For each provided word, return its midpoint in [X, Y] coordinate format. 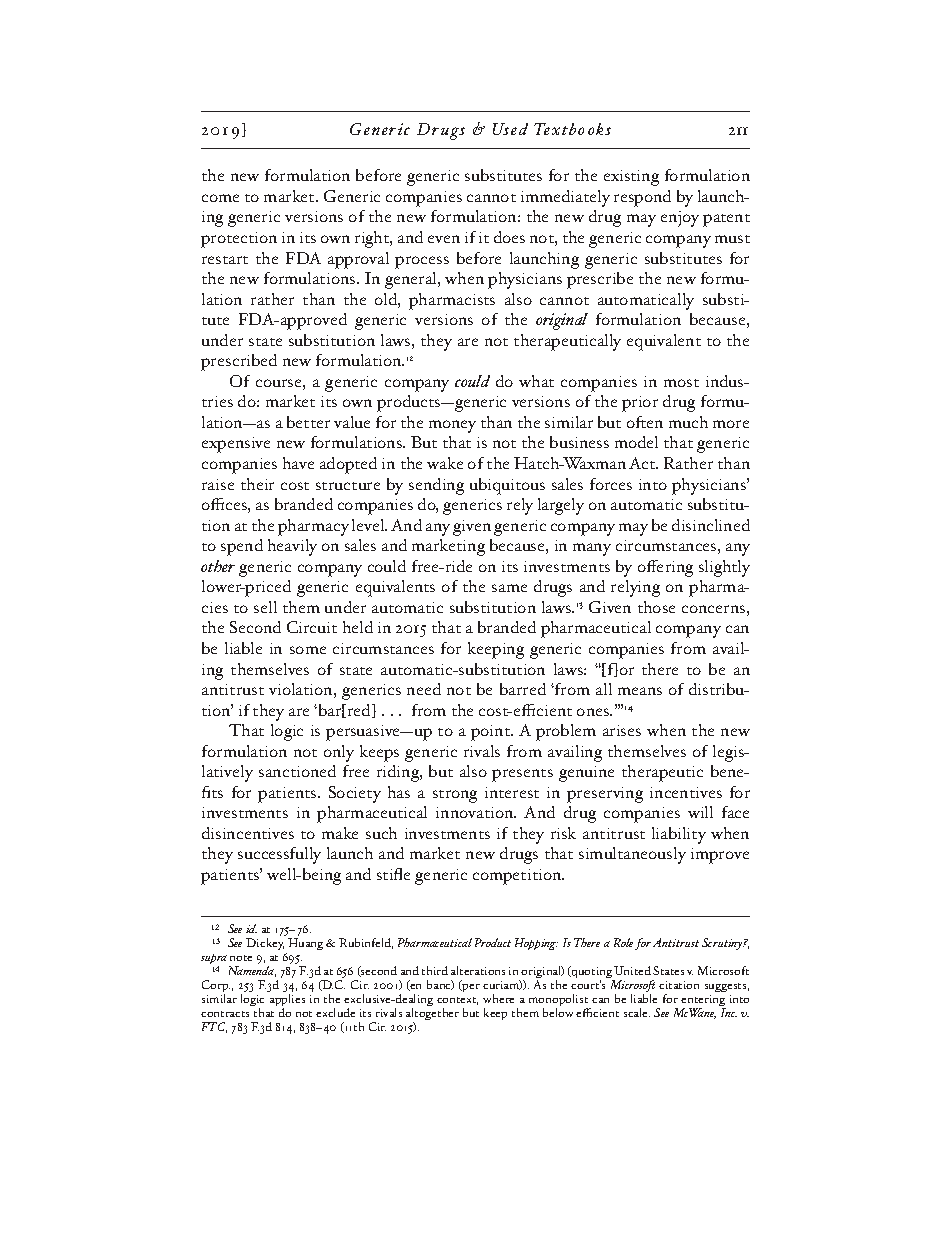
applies [287, 1001]
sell [265, 607]
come [220, 198]
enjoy [680, 219]
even [444, 239]
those [656, 607]
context [457, 1001]
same [509, 588]
